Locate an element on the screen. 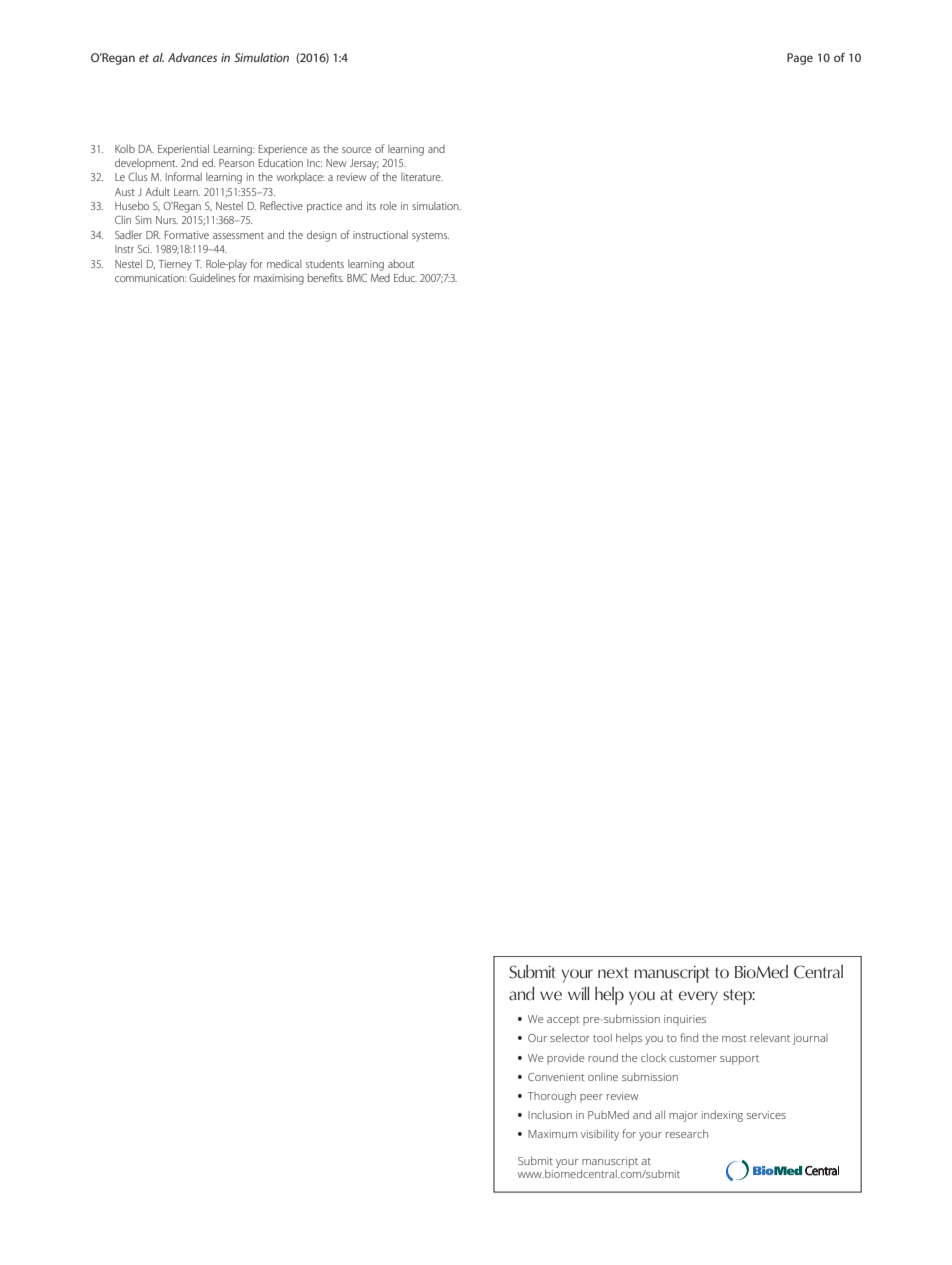  Maximum is located at coordinates (552, 1134).
